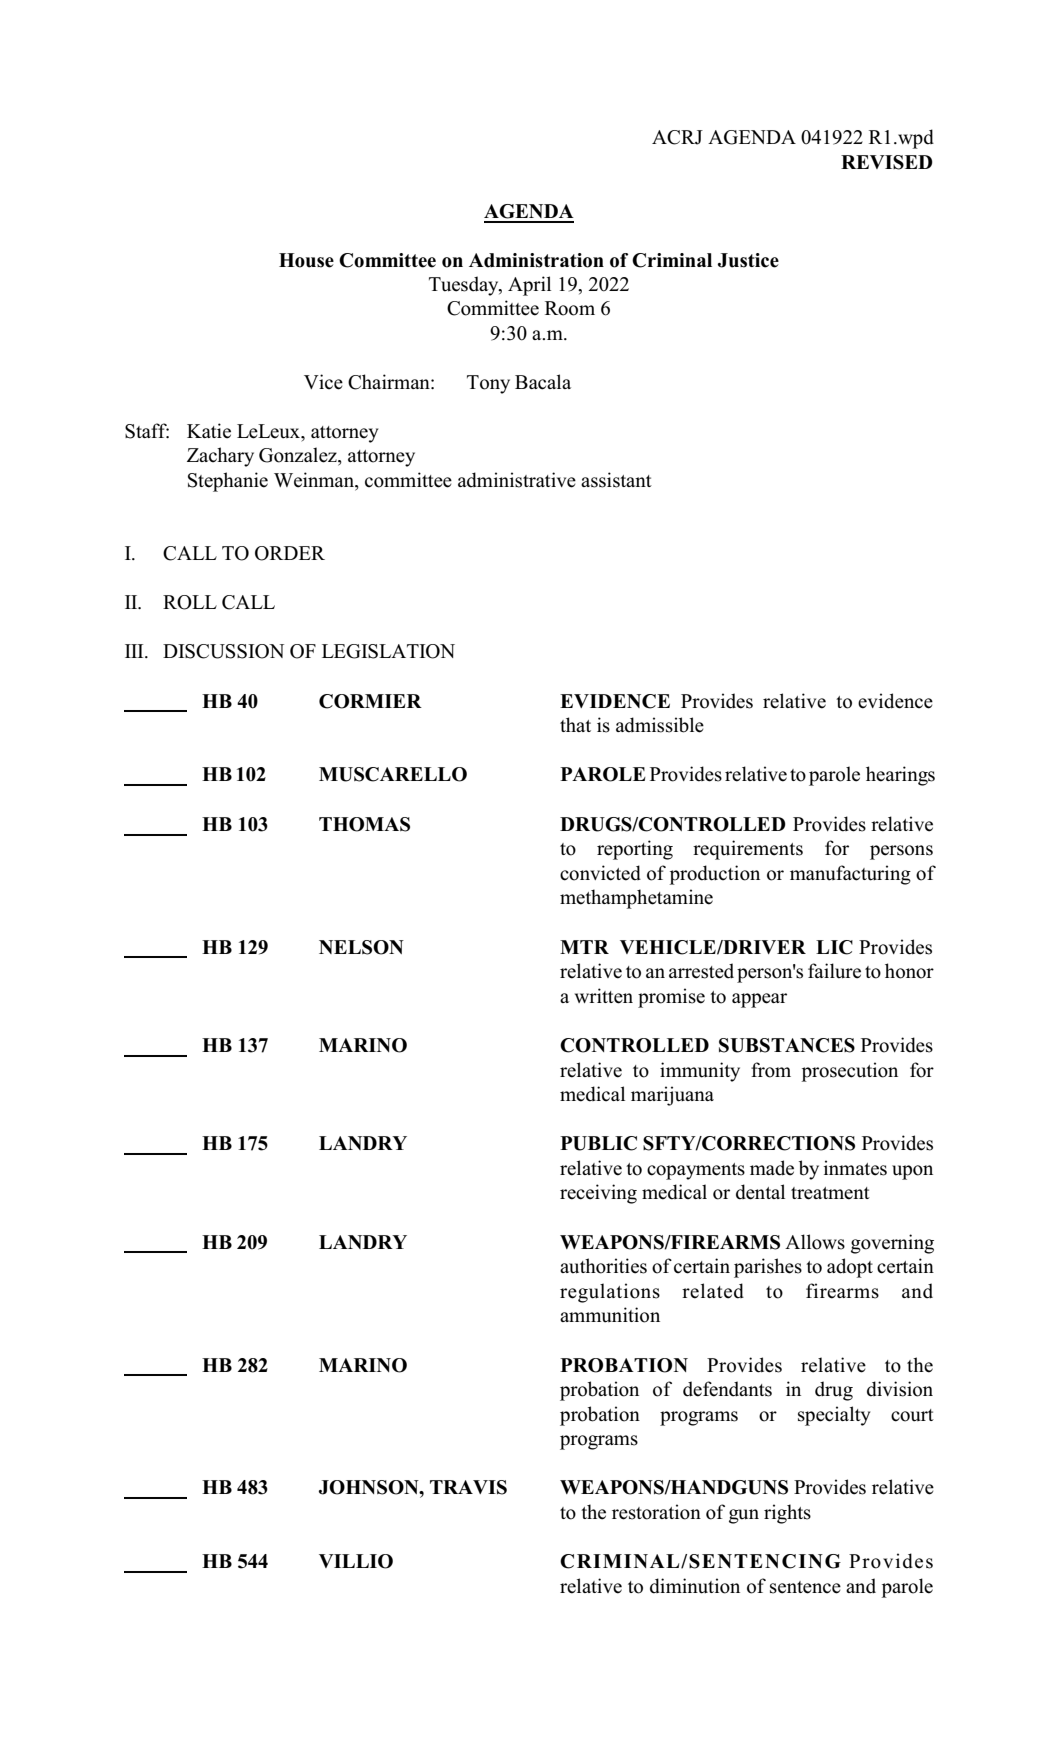 The width and height of the image is (1058, 1743). I want to click on THOMAS, so click(364, 824).
